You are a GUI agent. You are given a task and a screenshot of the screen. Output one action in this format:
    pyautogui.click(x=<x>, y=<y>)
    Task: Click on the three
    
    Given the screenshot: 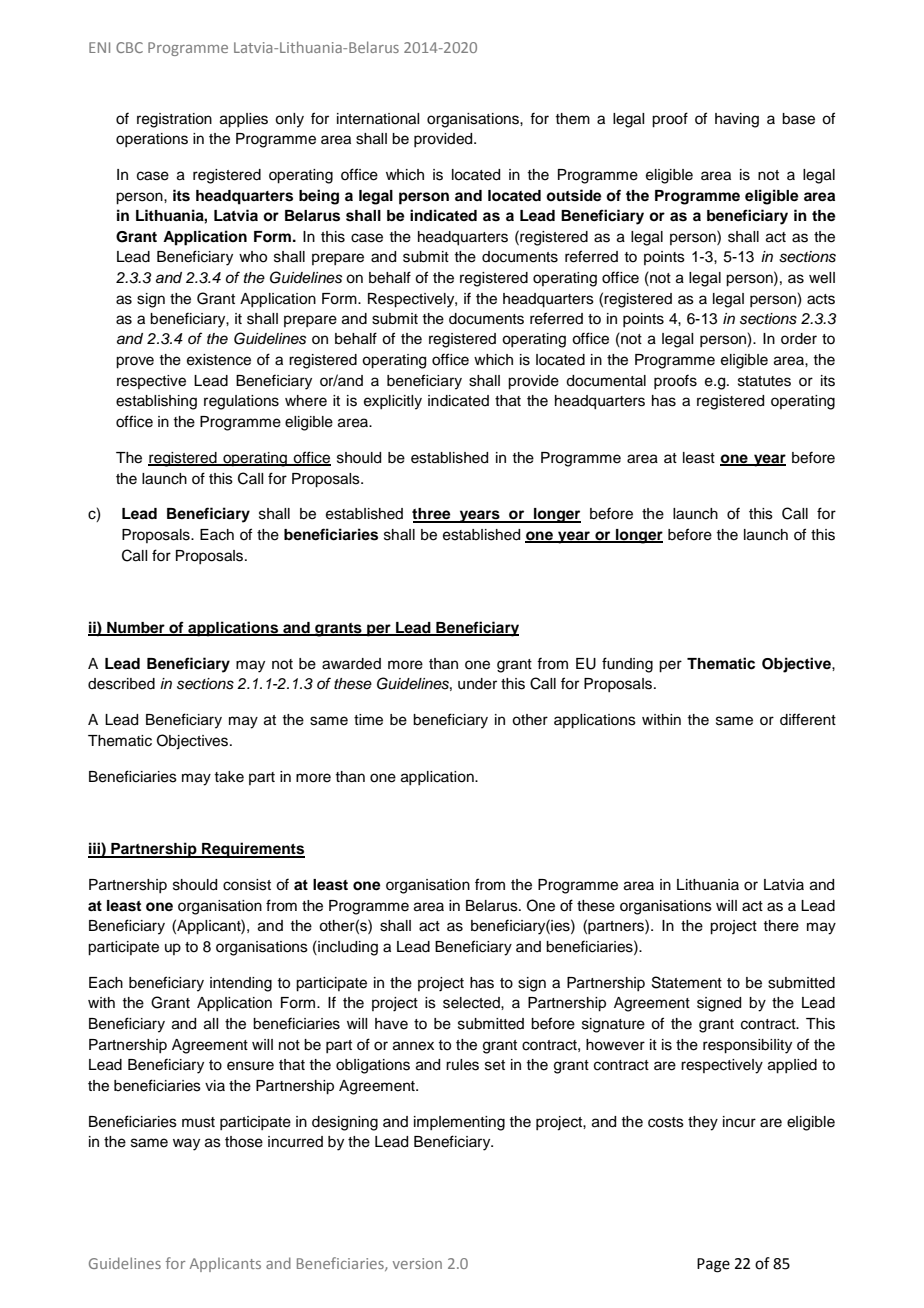 What is the action you would take?
    pyautogui.click(x=432, y=515)
